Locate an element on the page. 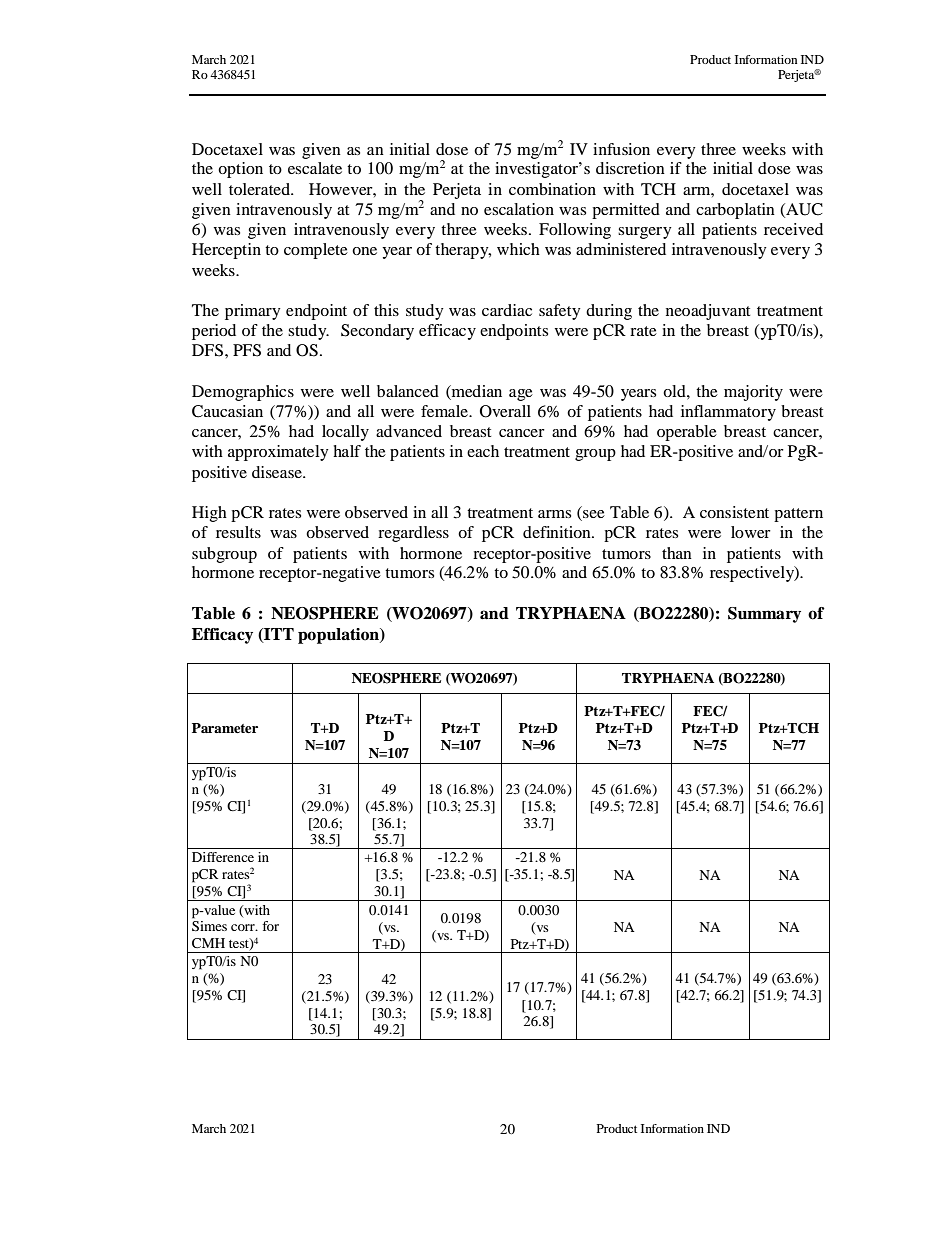 This document has height=1233, width=952. PFS is located at coordinates (247, 350).
